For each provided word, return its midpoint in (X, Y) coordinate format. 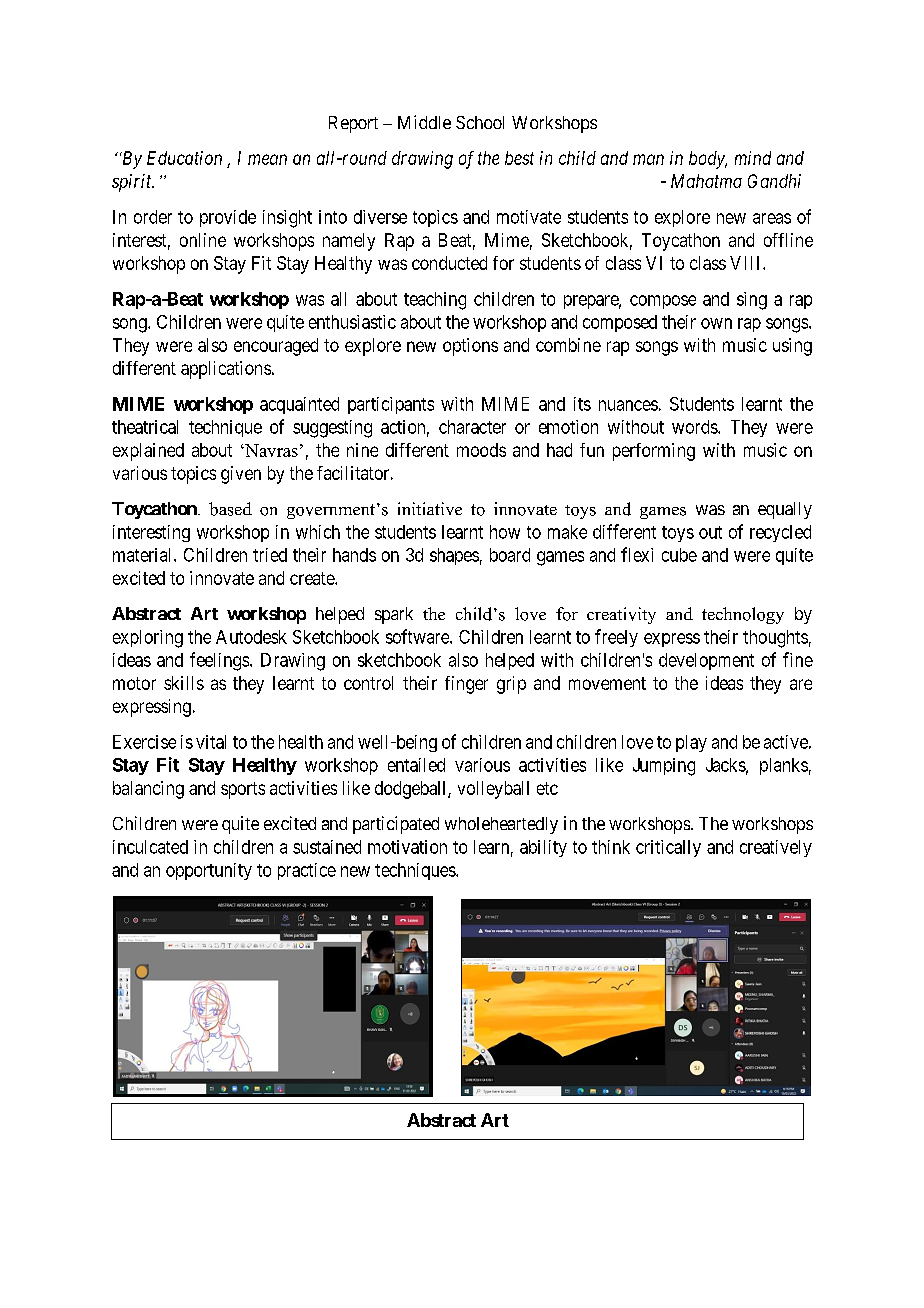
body (708, 160)
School (480, 122)
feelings (219, 661)
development (706, 661)
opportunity (209, 871)
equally (785, 510)
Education (184, 158)
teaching (435, 301)
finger (466, 685)
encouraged (276, 347)
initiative (430, 508)
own (716, 323)
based (230, 509)
